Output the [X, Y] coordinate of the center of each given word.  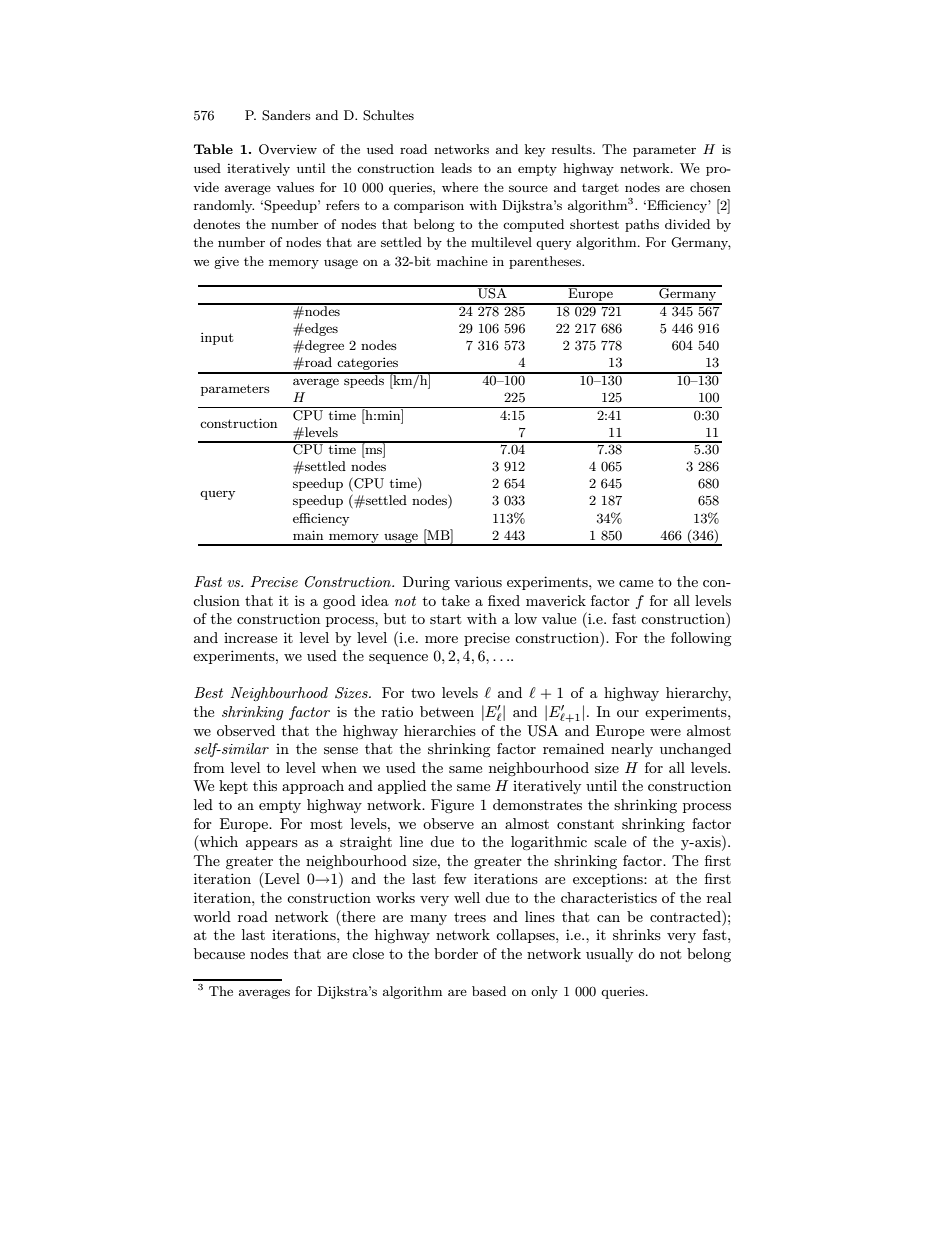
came [636, 583]
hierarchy [698, 694]
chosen [710, 187]
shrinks [637, 934]
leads [456, 168]
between [447, 711]
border [456, 953]
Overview [288, 149]
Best [208, 692]
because [219, 953]
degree [323, 346]
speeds [364, 380]
